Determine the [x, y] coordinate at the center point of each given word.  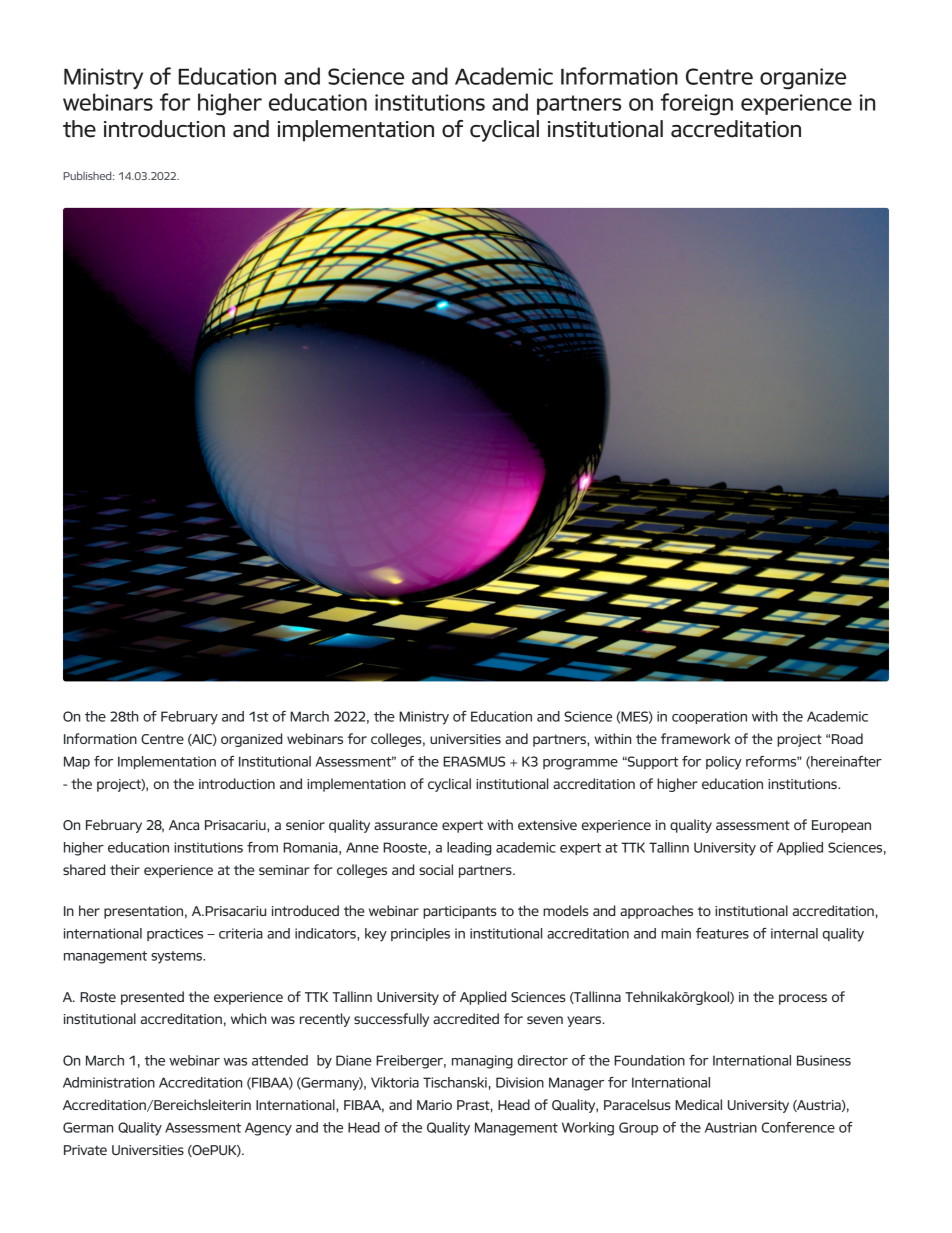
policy [724, 763]
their [125, 869]
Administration [109, 1082]
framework [695, 738]
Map [77, 762]
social [436, 869]
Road [847, 738]
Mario [434, 1105]
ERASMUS [474, 761]
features [722, 933]
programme [580, 764]
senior [305, 825]
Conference [798, 1127]
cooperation [709, 717]
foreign [697, 104]
